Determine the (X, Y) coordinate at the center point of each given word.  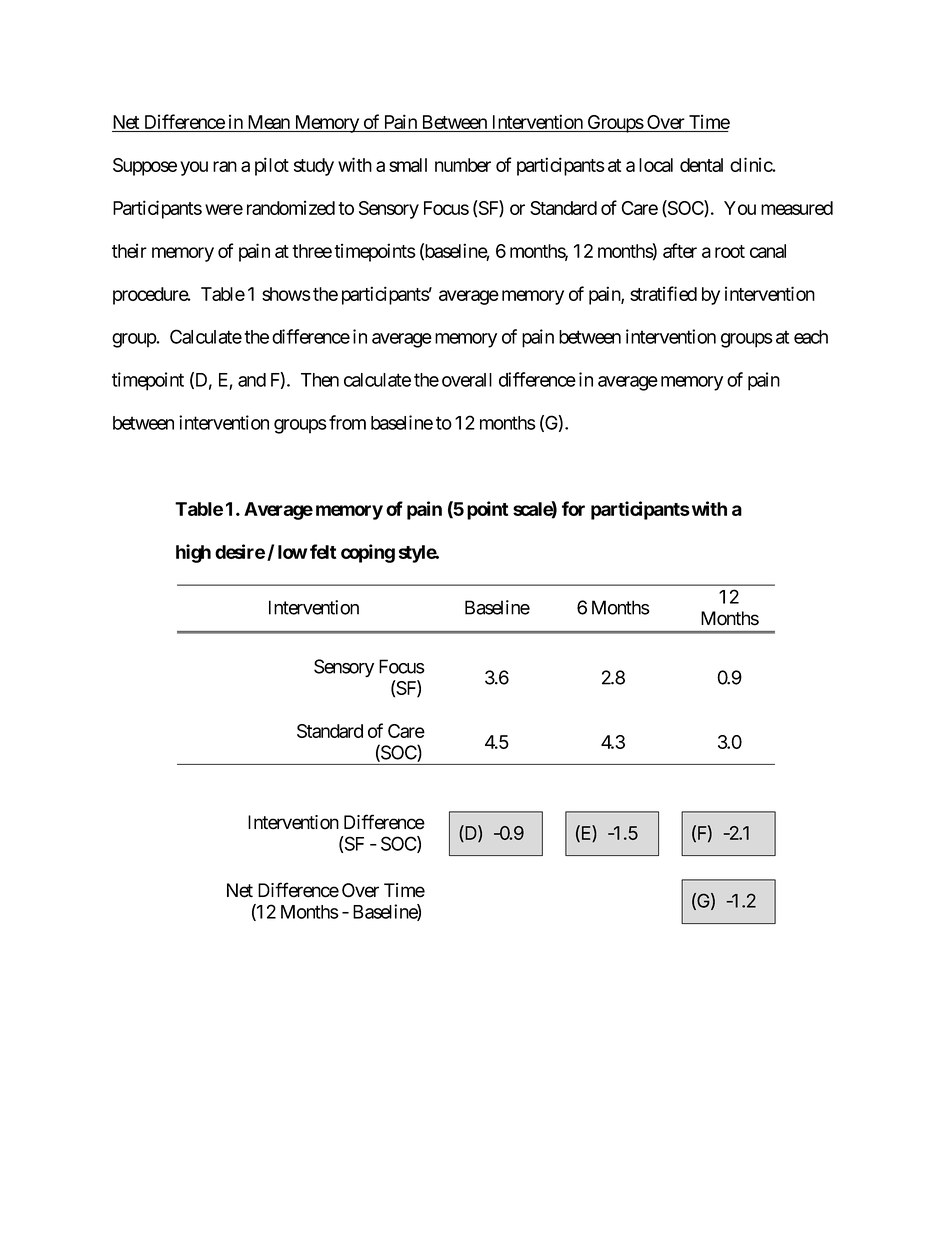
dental (701, 165)
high (193, 553)
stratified (663, 293)
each (811, 337)
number (463, 165)
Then (320, 380)
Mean (268, 123)
